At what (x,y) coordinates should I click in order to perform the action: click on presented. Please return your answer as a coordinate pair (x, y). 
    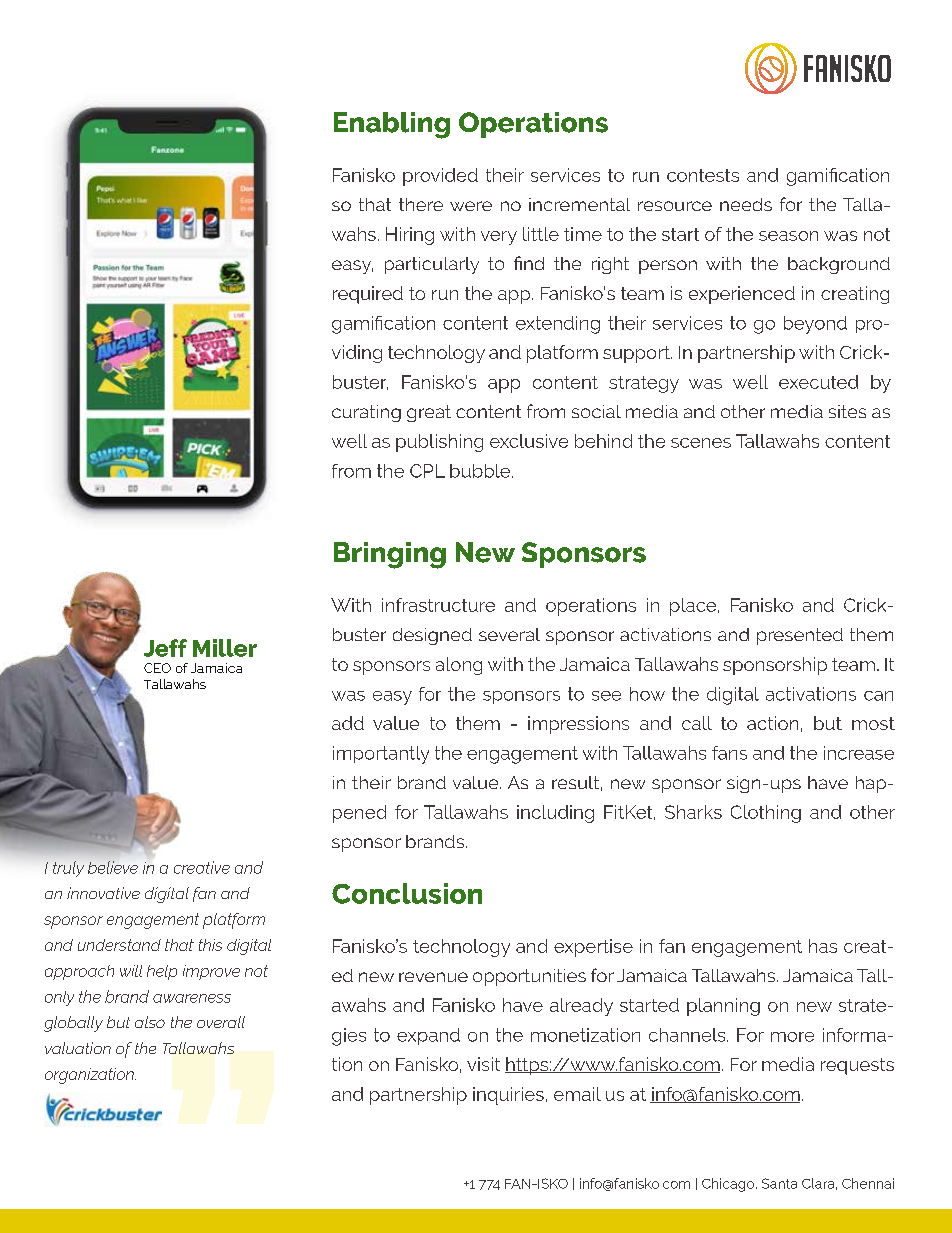
    Looking at the image, I should click on (800, 636).
